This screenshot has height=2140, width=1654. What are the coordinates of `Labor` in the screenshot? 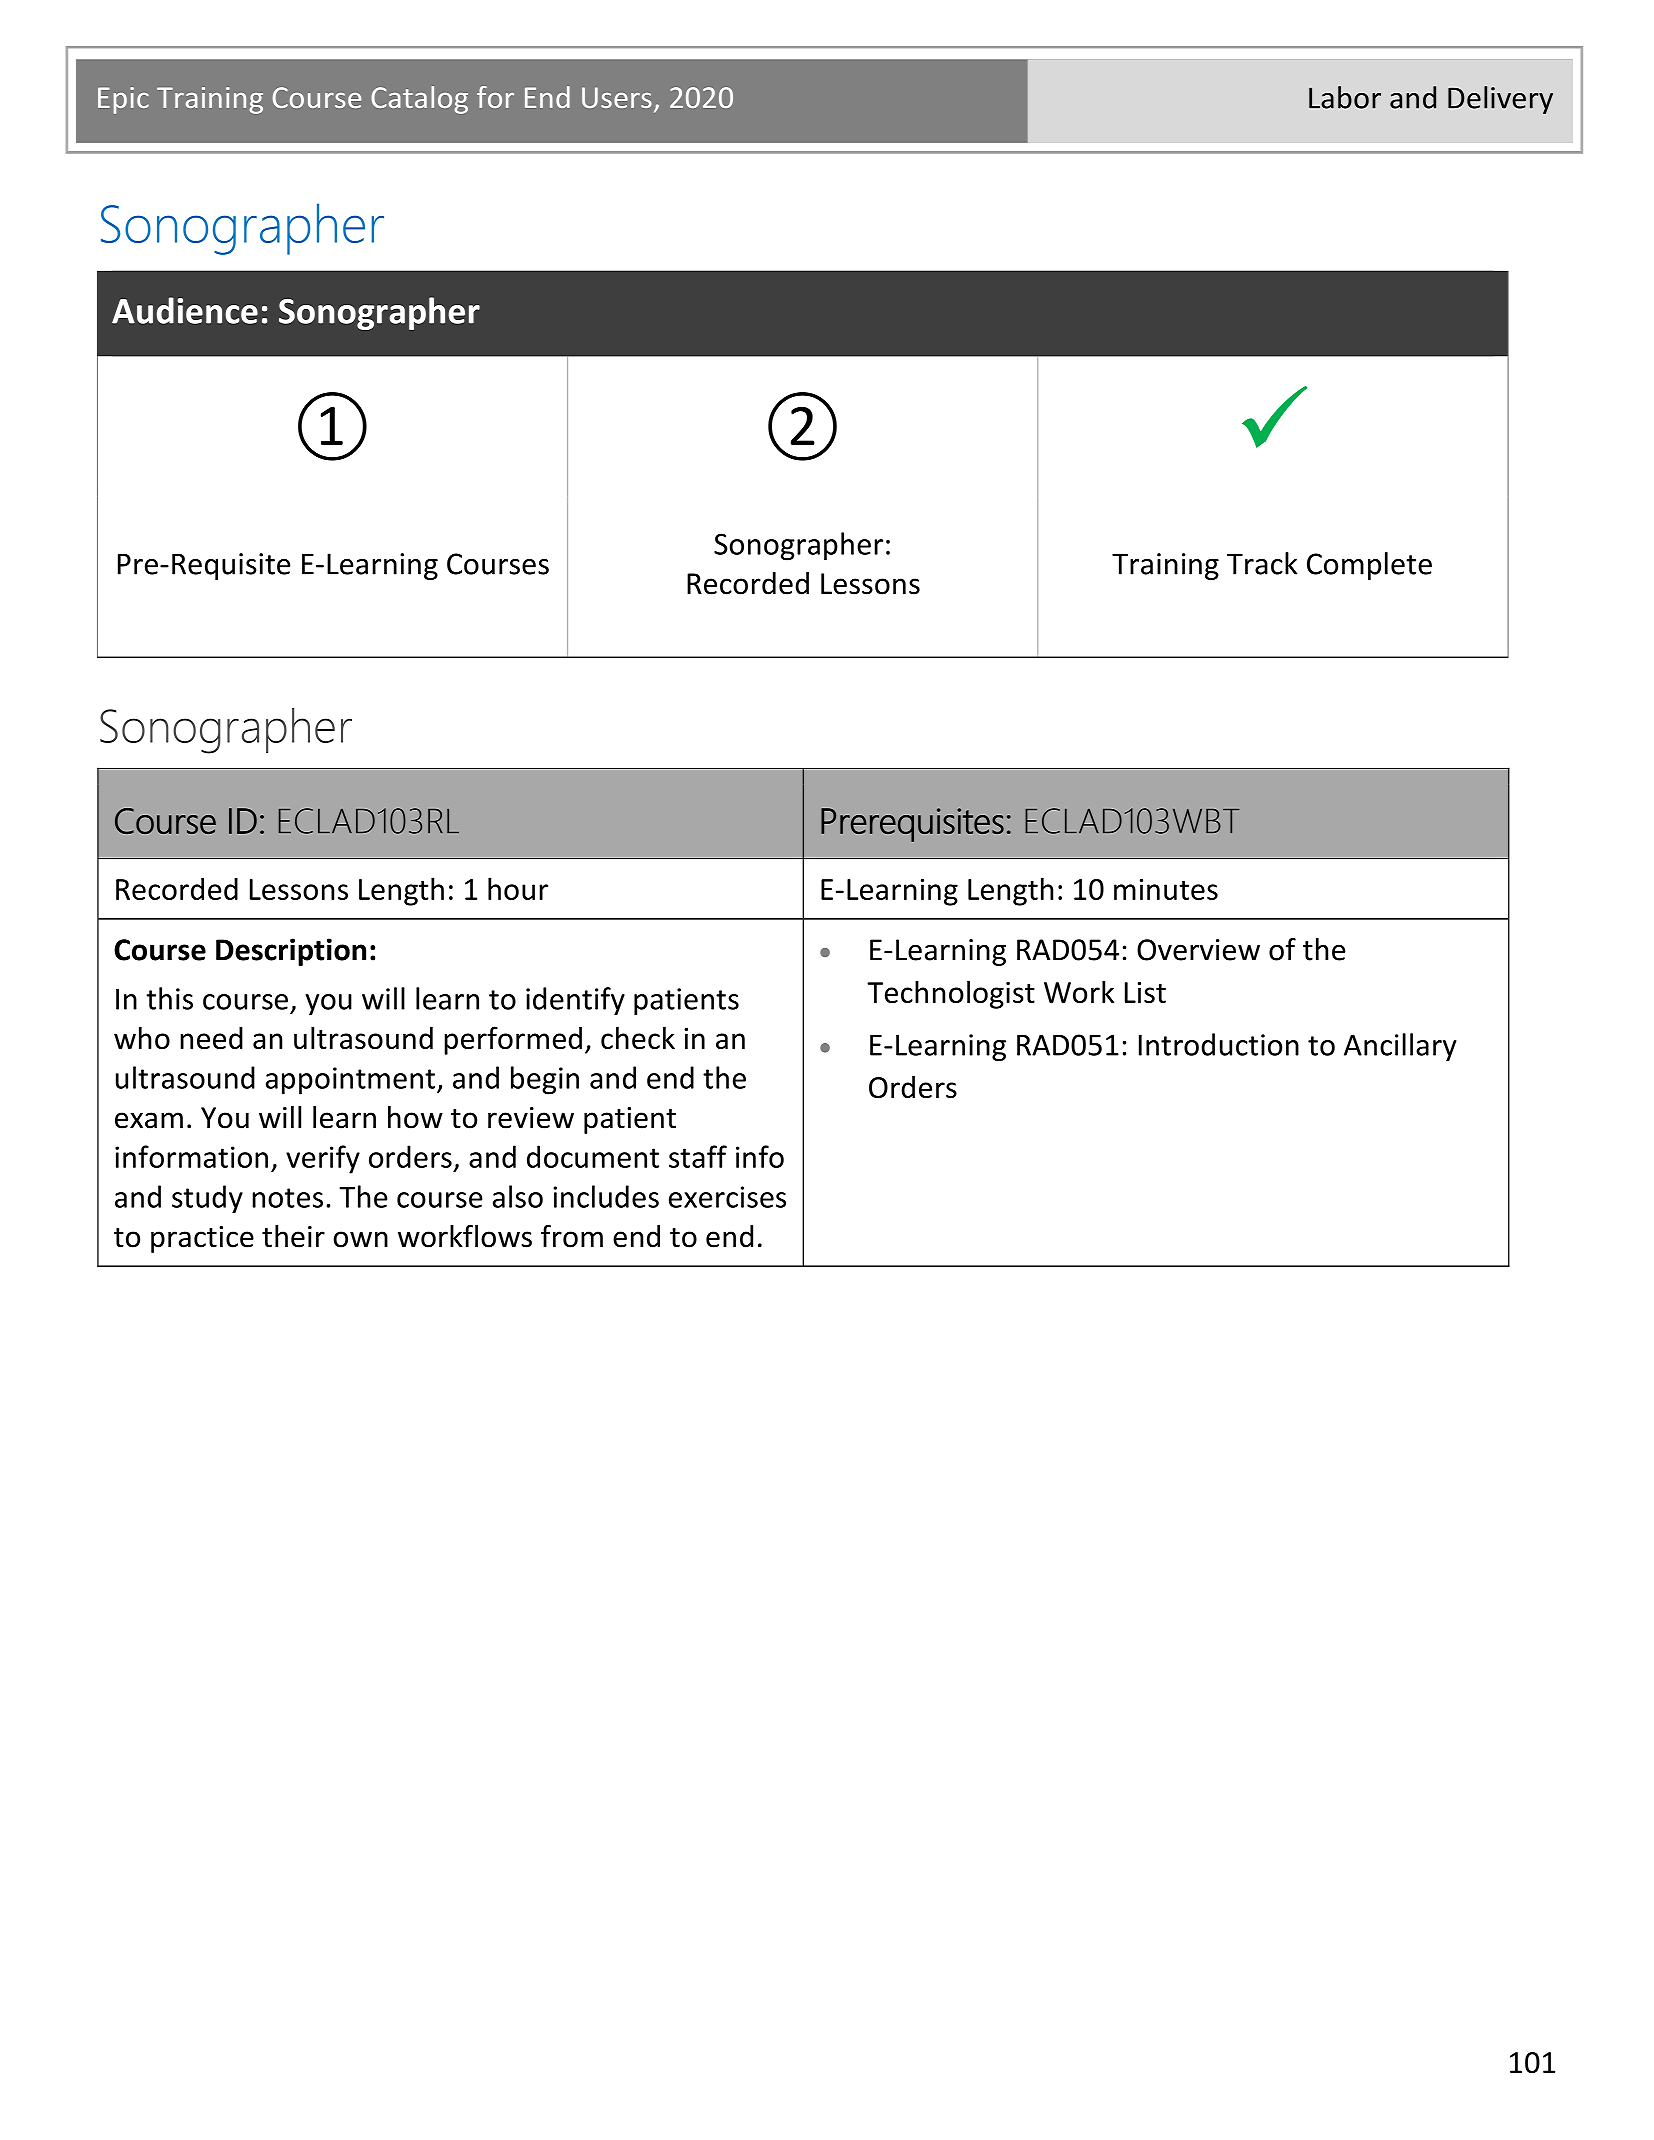 It's located at (1345, 97).
